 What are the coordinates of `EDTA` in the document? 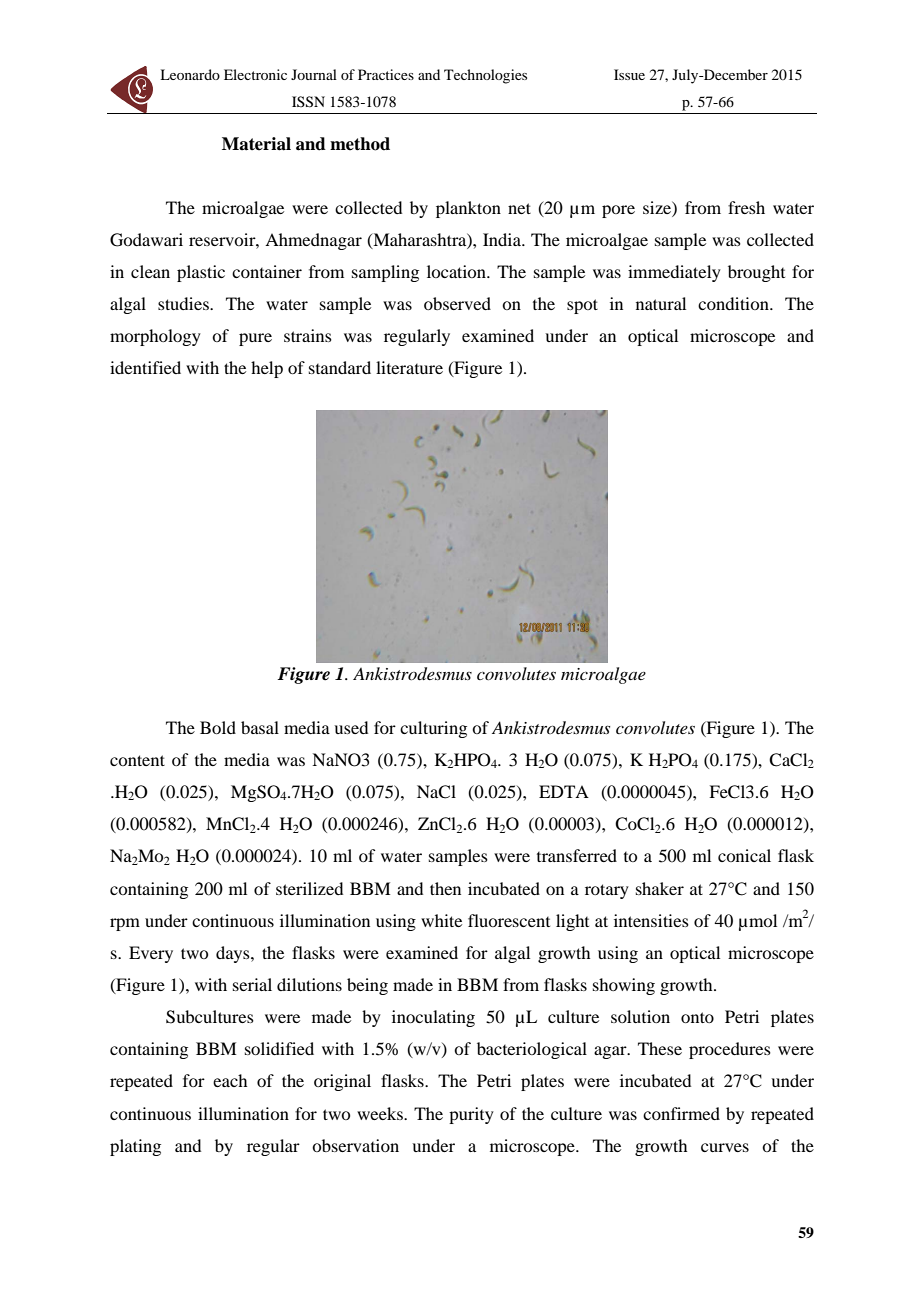 It's located at (564, 791).
